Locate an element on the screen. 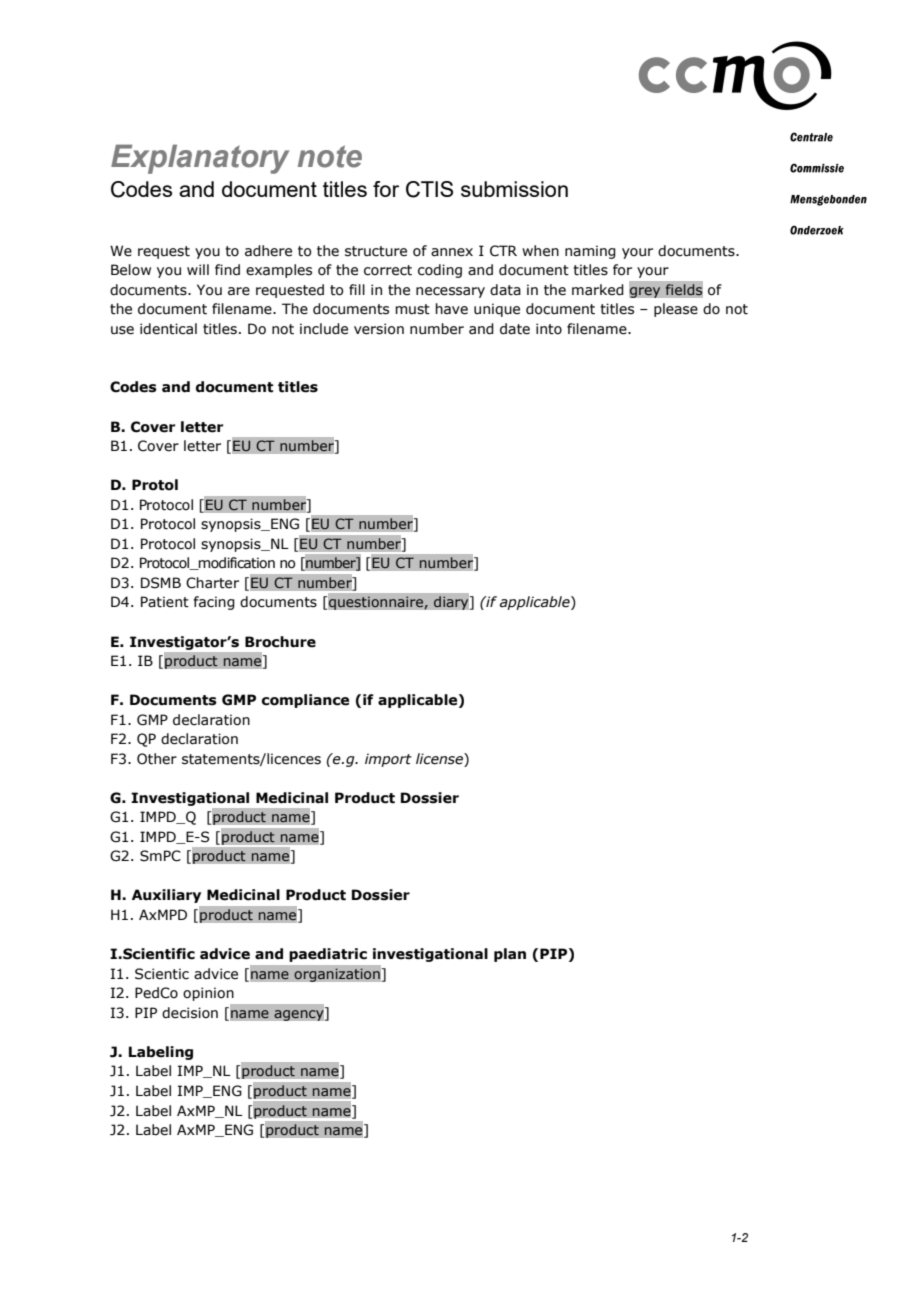 This screenshot has height=1308, width=924. note is located at coordinates (330, 156).
